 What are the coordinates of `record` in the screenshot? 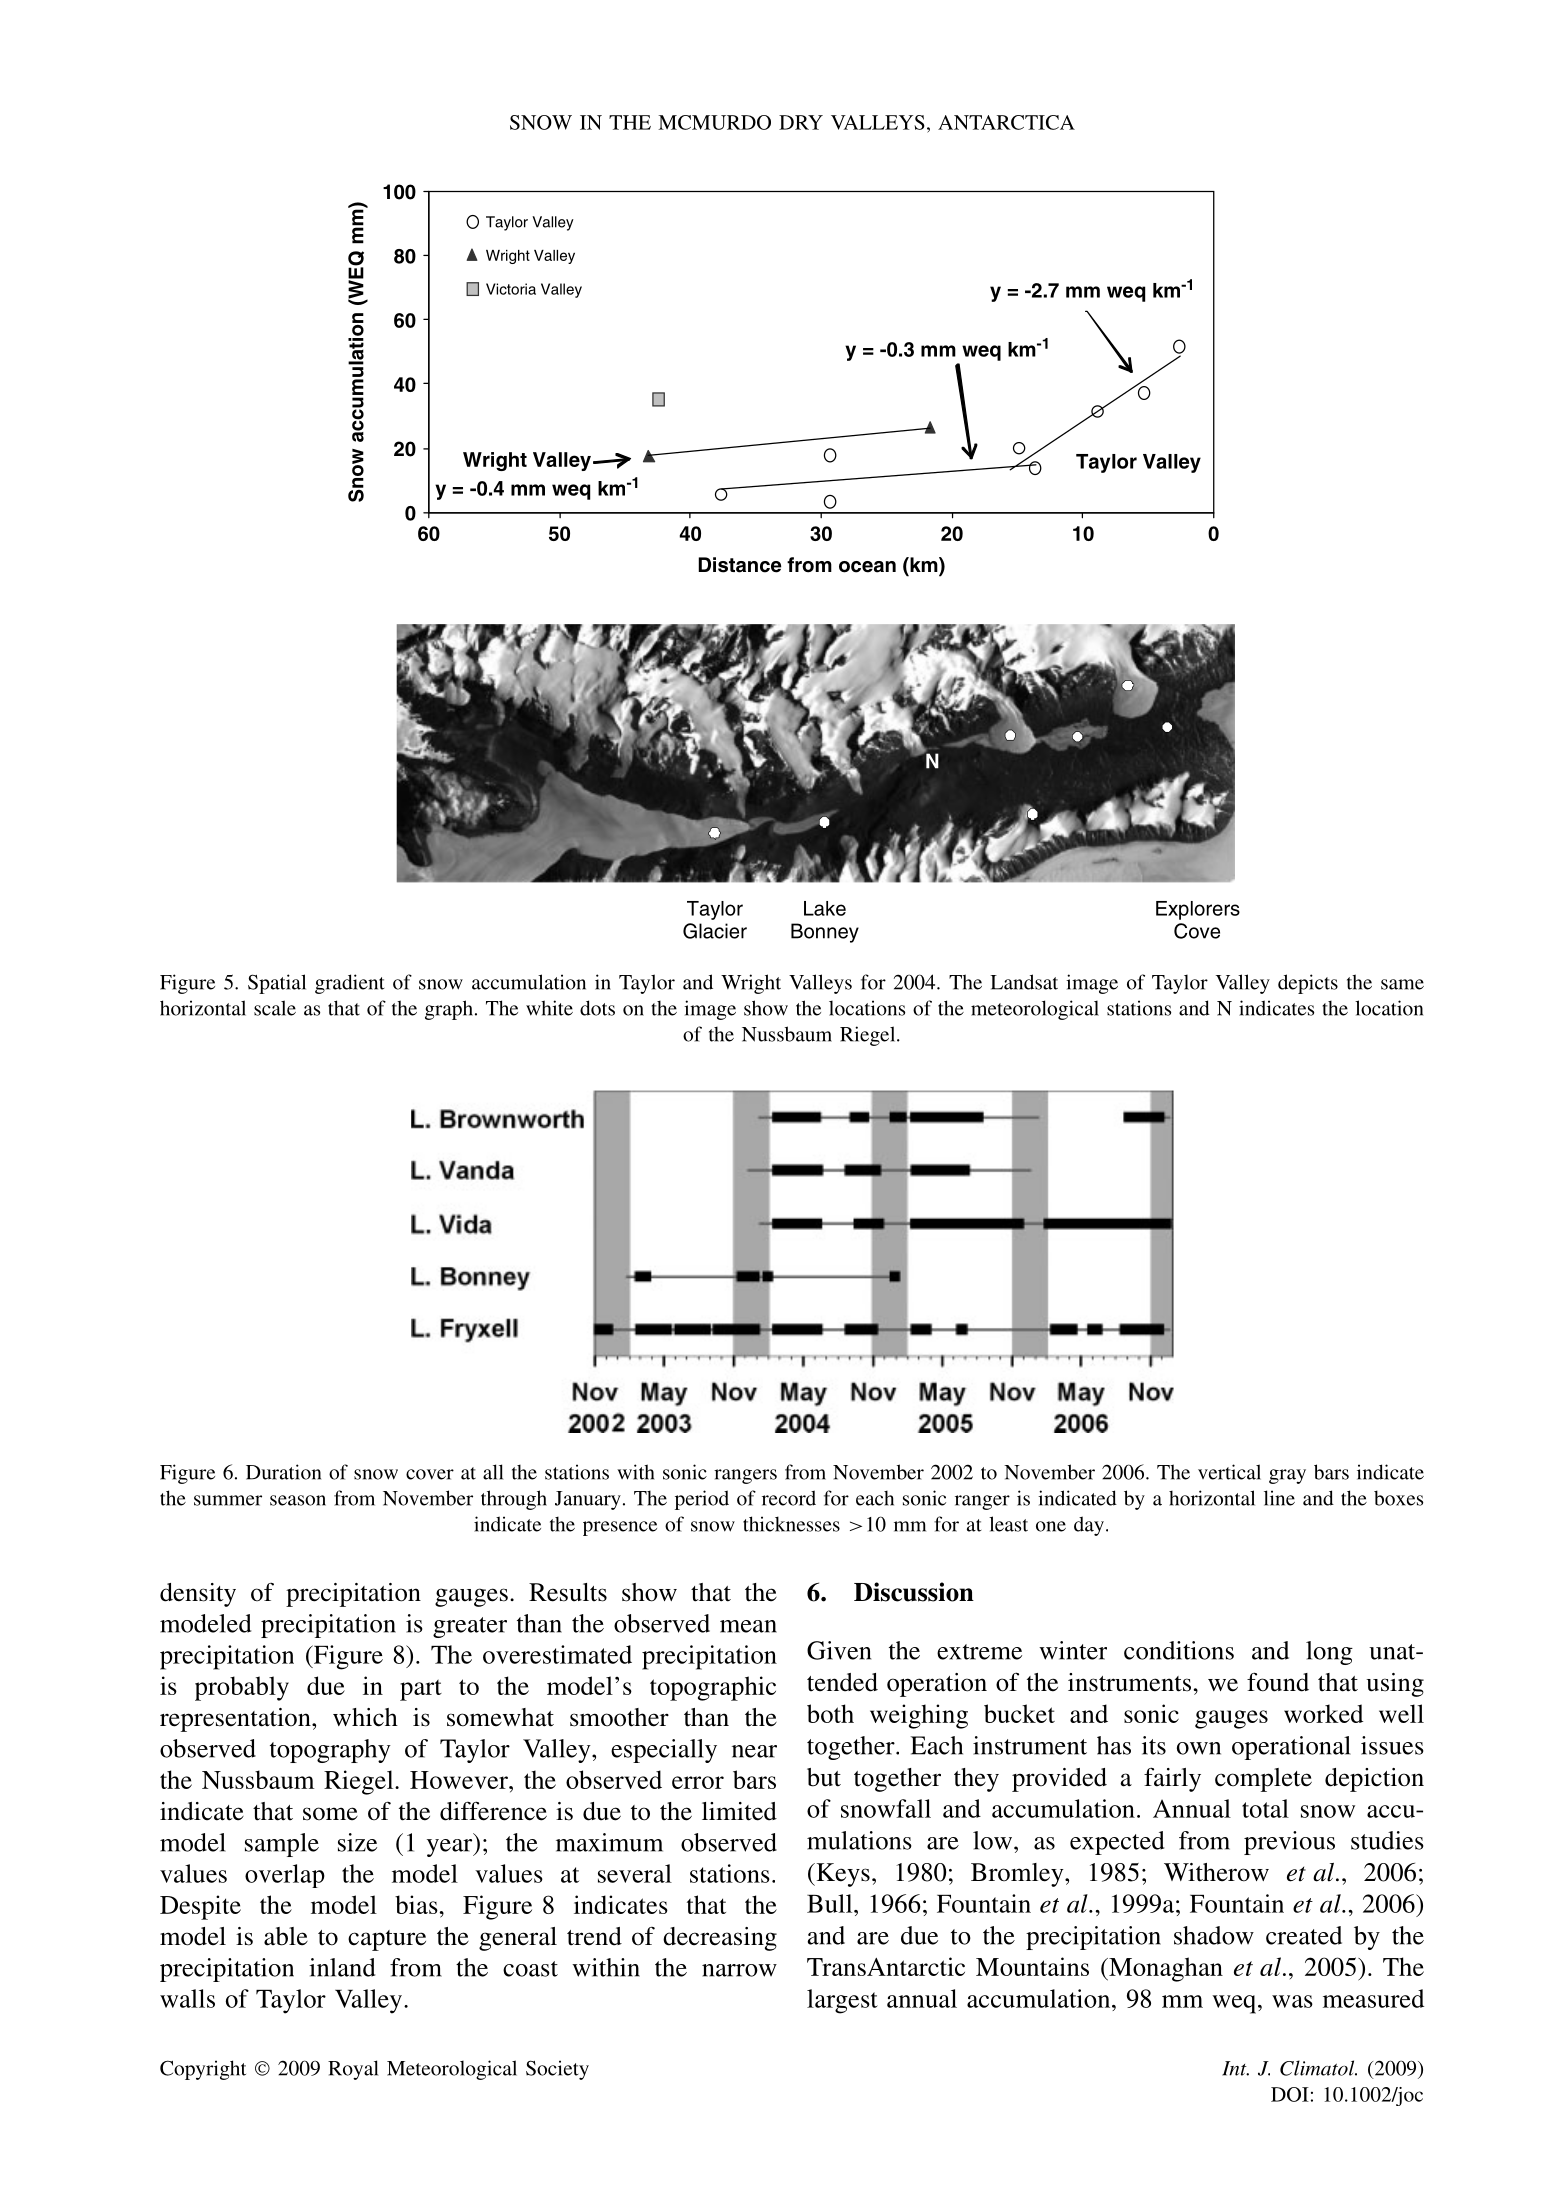 It's located at (789, 1498).
